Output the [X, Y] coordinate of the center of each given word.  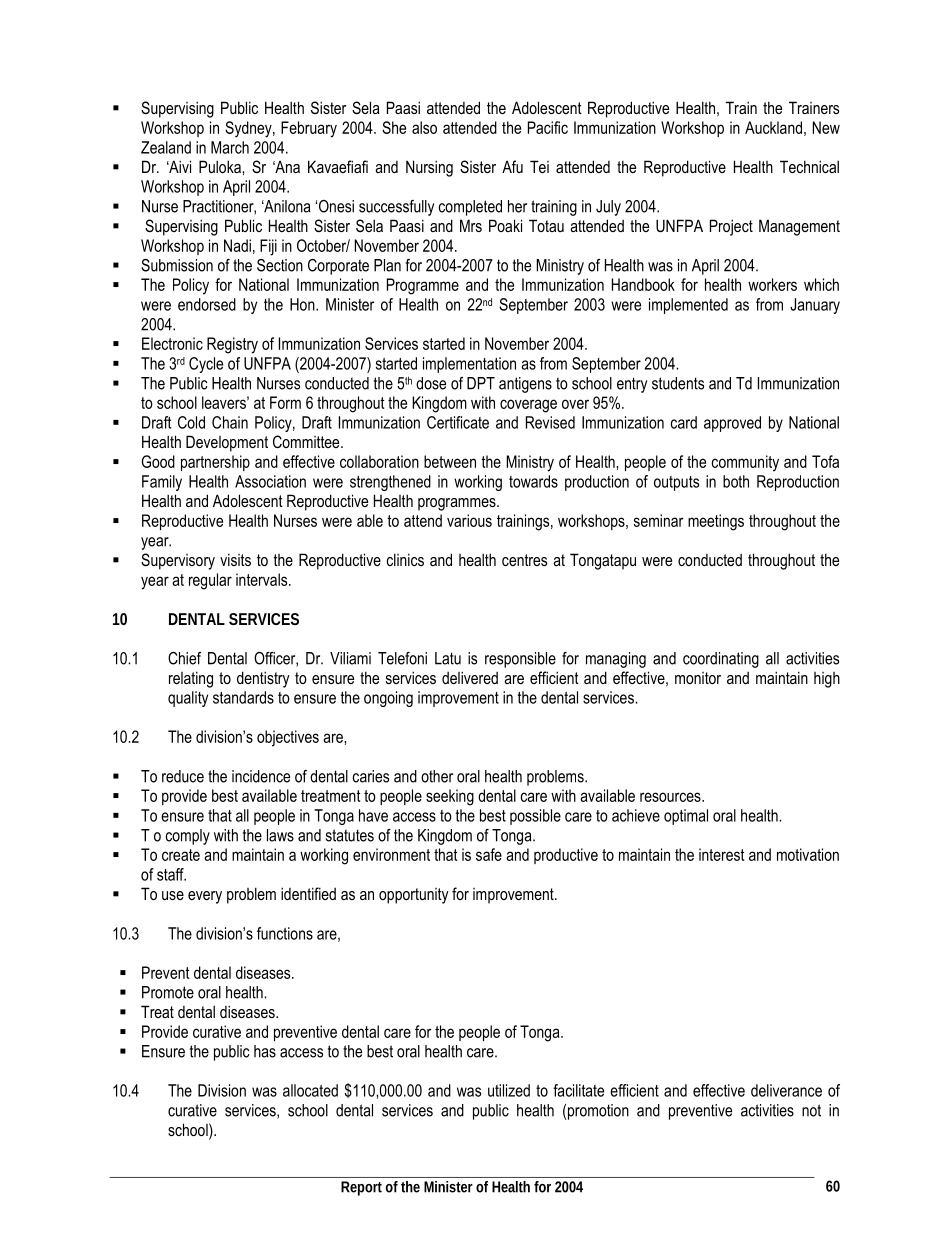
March [230, 147]
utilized [509, 1090]
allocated [310, 1090]
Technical [809, 166]
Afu [512, 166]
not [811, 1110]
